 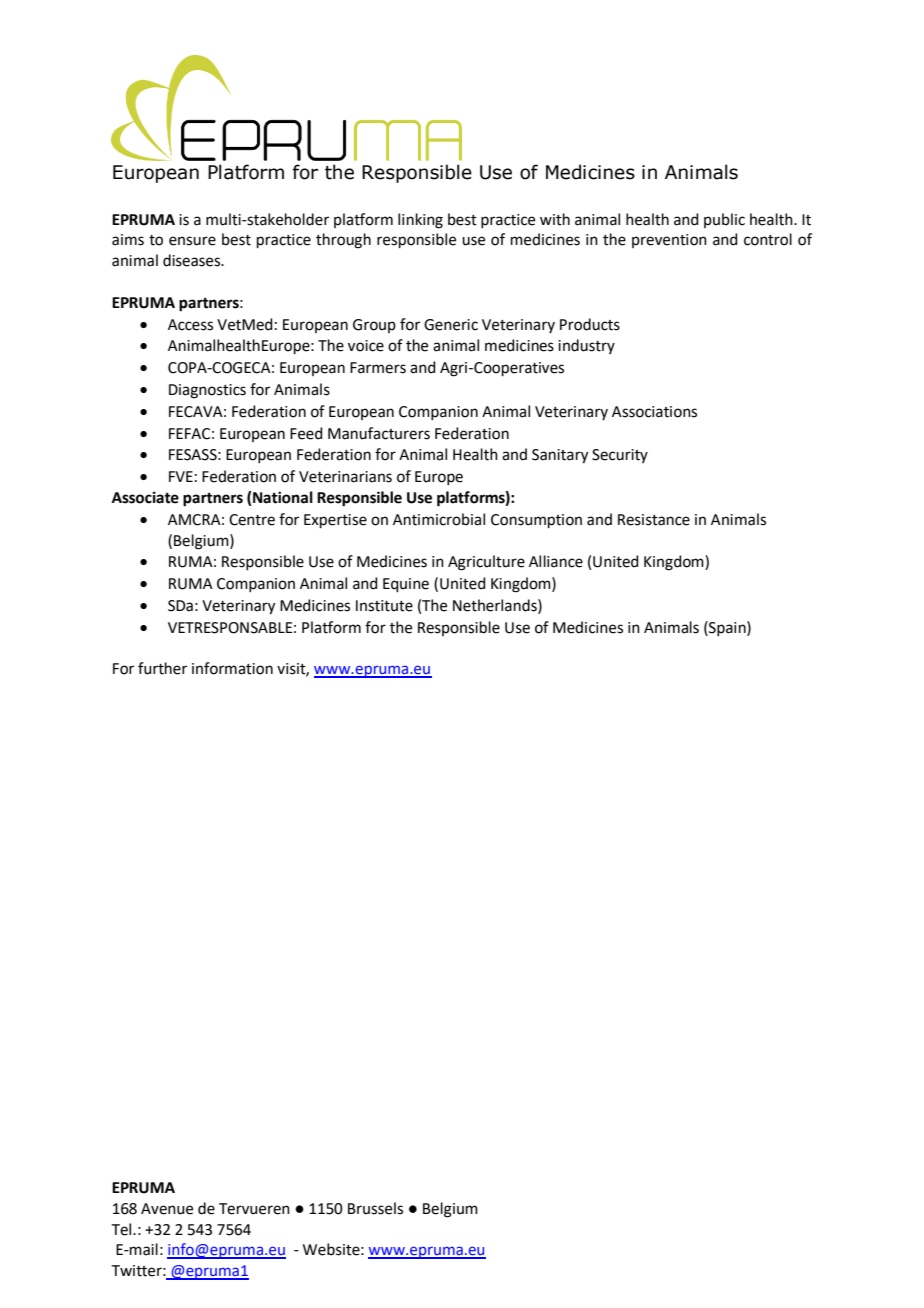 What do you see at coordinates (123, 1229) in the document?
I see `Tel` at bounding box center [123, 1229].
